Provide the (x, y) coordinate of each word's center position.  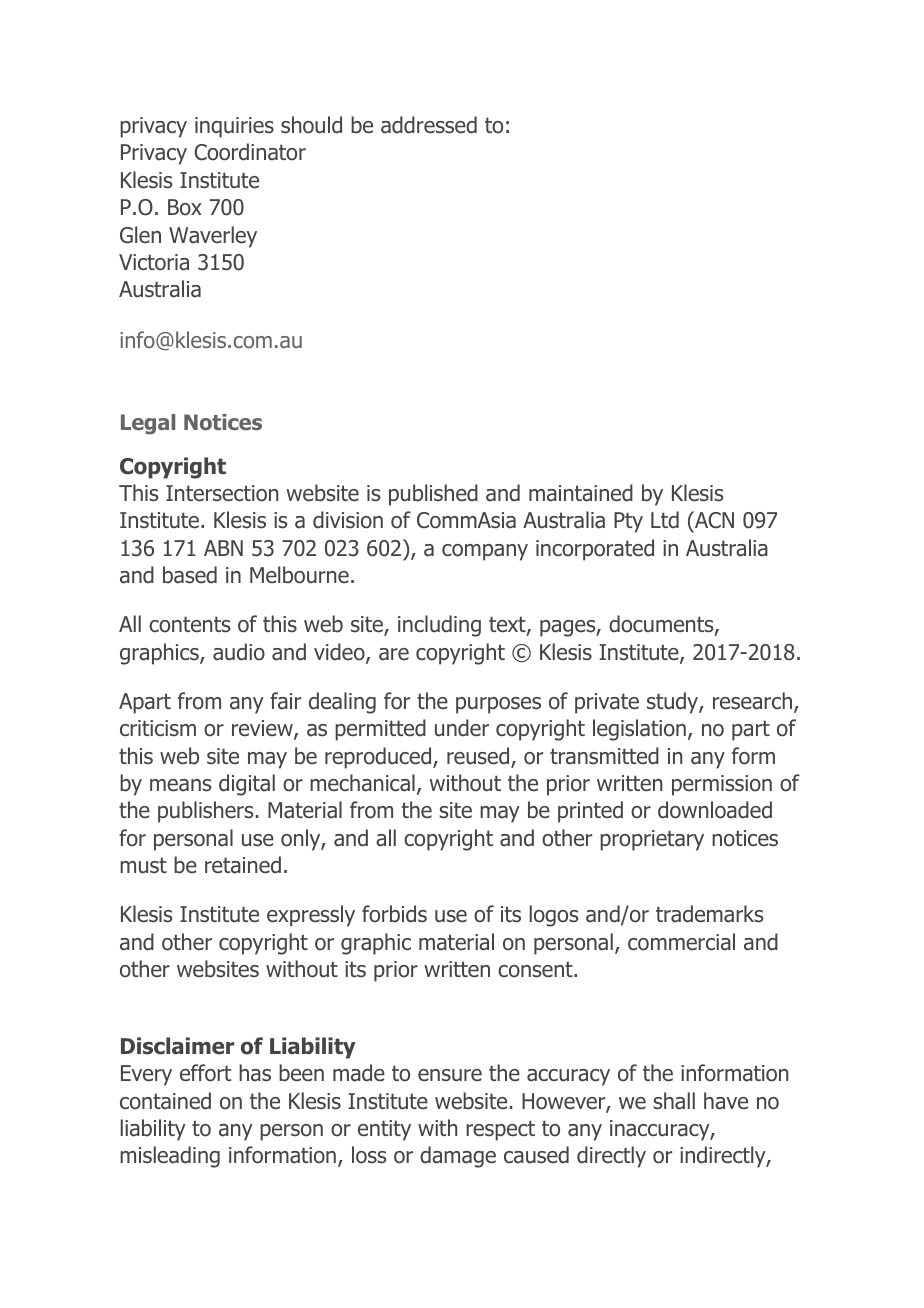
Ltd (665, 520)
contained (165, 1101)
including (439, 626)
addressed (429, 125)
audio (239, 652)
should (311, 125)
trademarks (710, 914)
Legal (148, 424)
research (754, 702)
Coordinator (250, 152)
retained (243, 865)
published (433, 495)
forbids (394, 914)
